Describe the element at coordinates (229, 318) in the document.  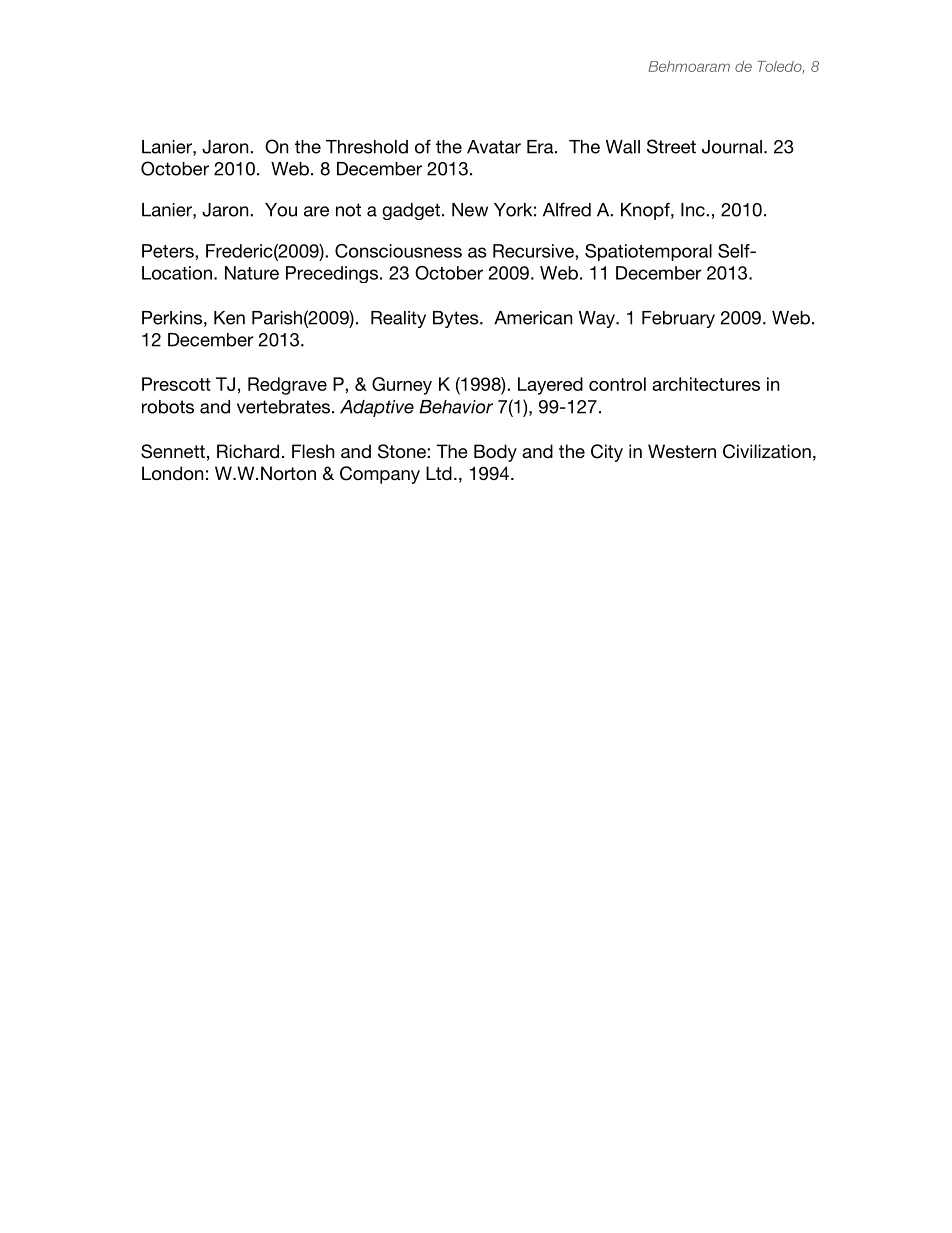
I see `Ken` at that location.
